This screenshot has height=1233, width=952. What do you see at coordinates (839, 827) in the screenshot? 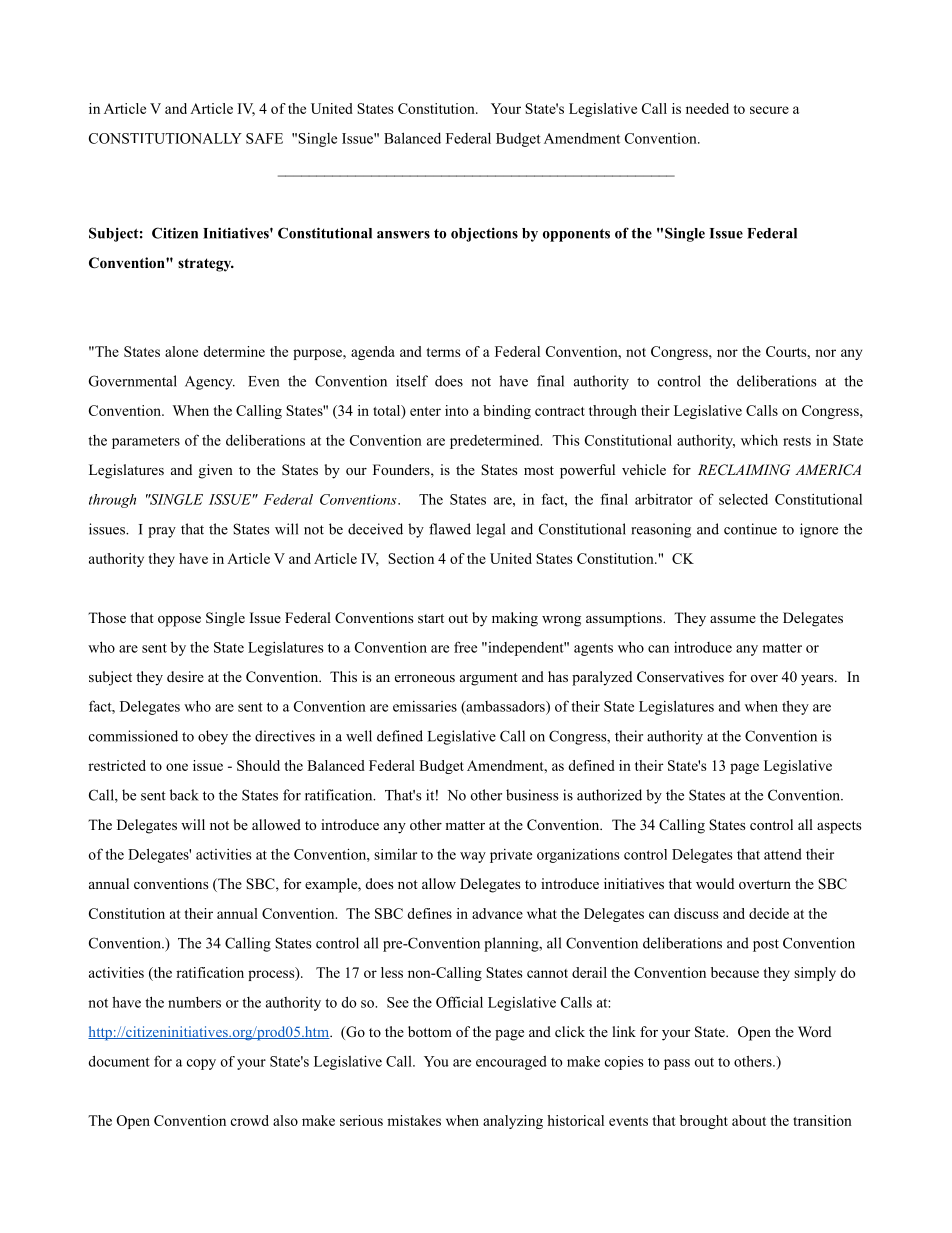
I see `aspects` at bounding box center [839, 827].
